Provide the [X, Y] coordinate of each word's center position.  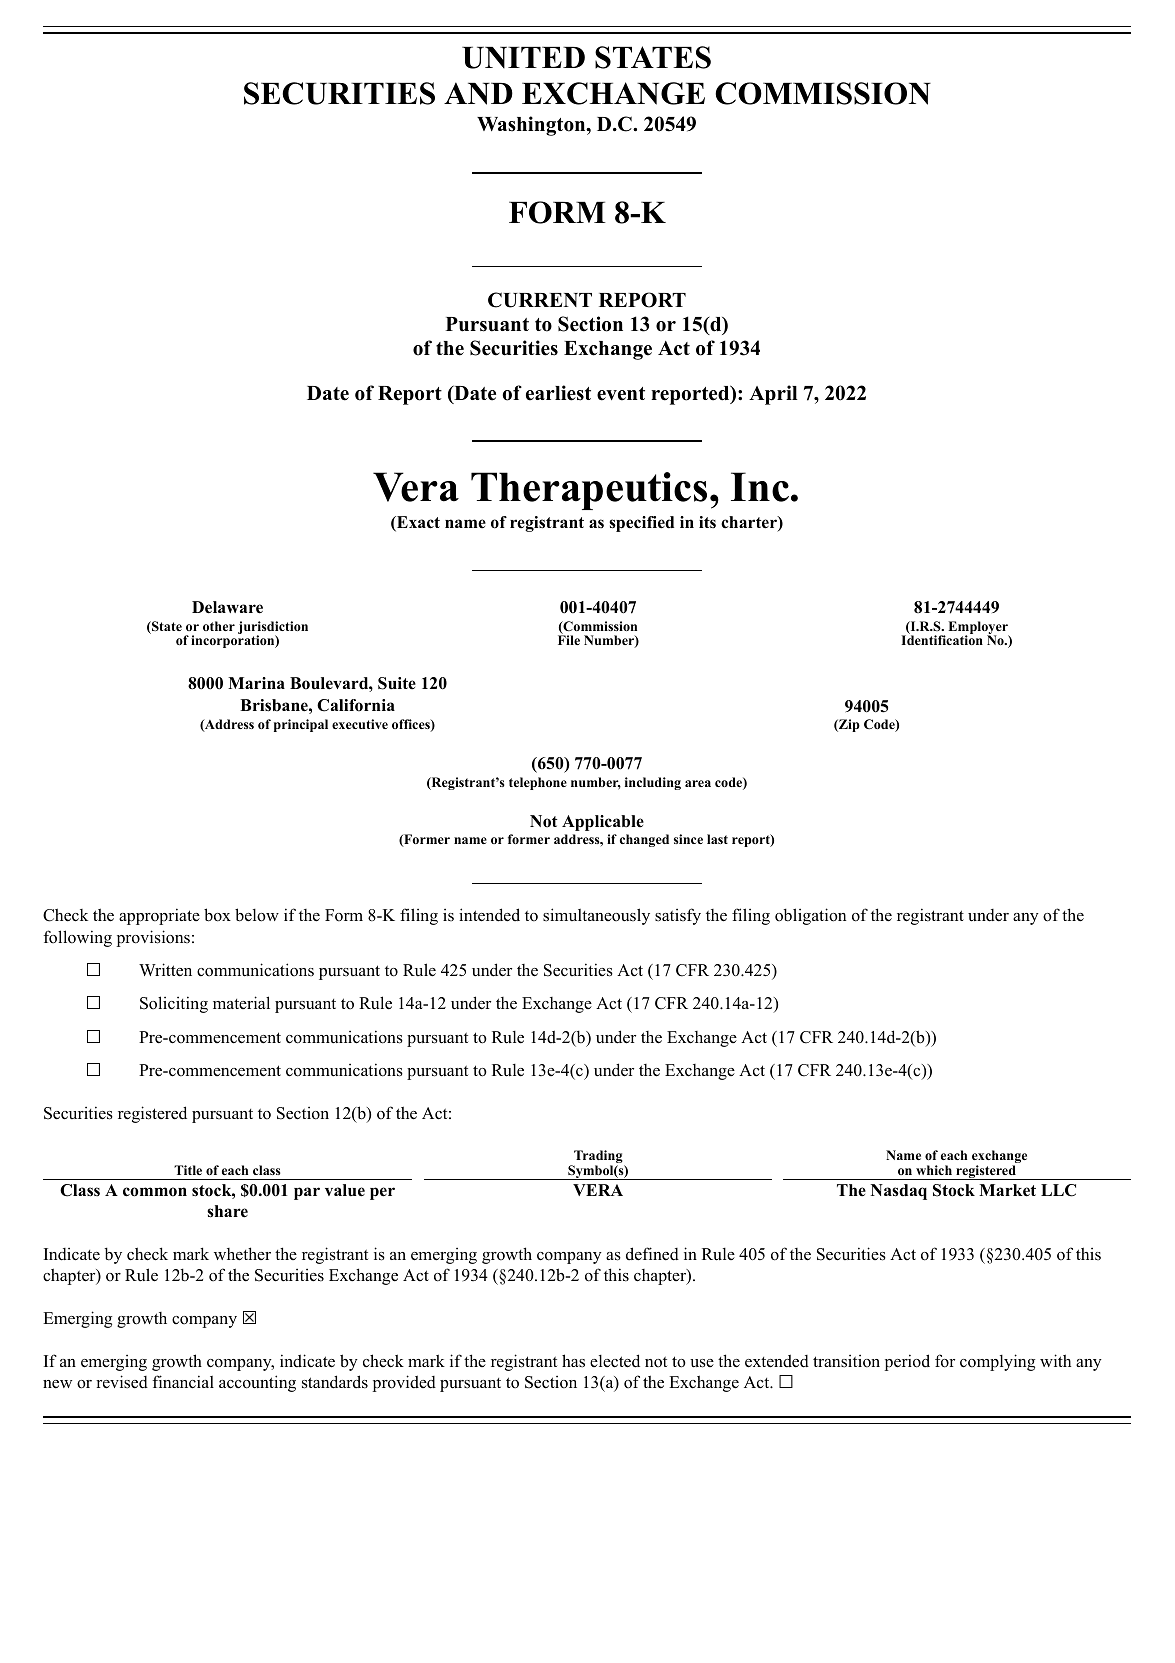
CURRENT [540, 300]
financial [183, 1382]
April [773, 395]
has [573, 1361]
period [907, 1362]
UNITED [523, 58]
